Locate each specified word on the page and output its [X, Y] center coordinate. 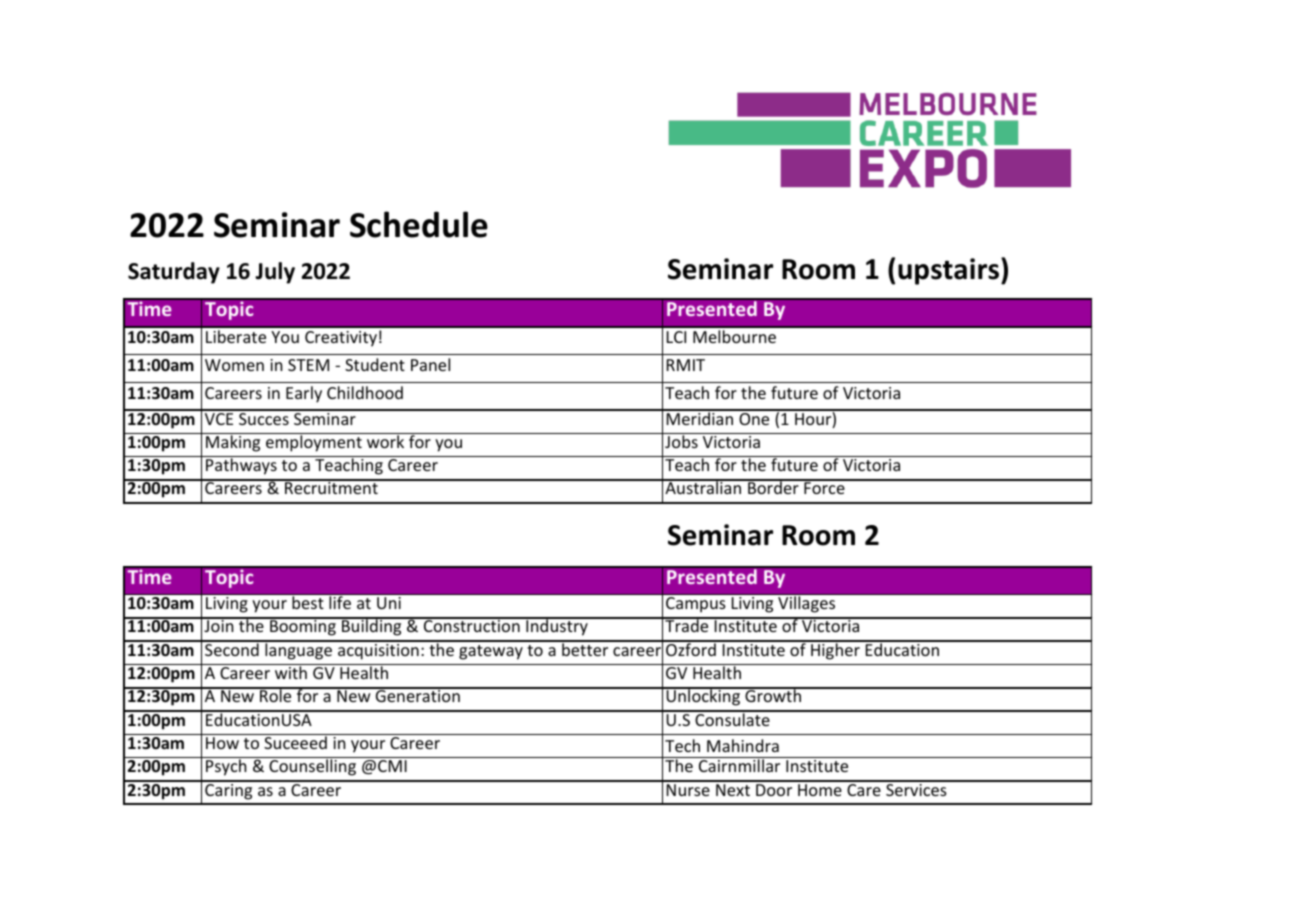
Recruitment [331, 487]
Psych [226, 767]
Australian [703, 487]
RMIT [686, 365]
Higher [835, 650]
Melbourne [734, 336]
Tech [682, 745]
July [275, 273]
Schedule [419, 224]
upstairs [950, 271]
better [585, 648]
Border [773, 487]
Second [232, 648]
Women [234, 365]
